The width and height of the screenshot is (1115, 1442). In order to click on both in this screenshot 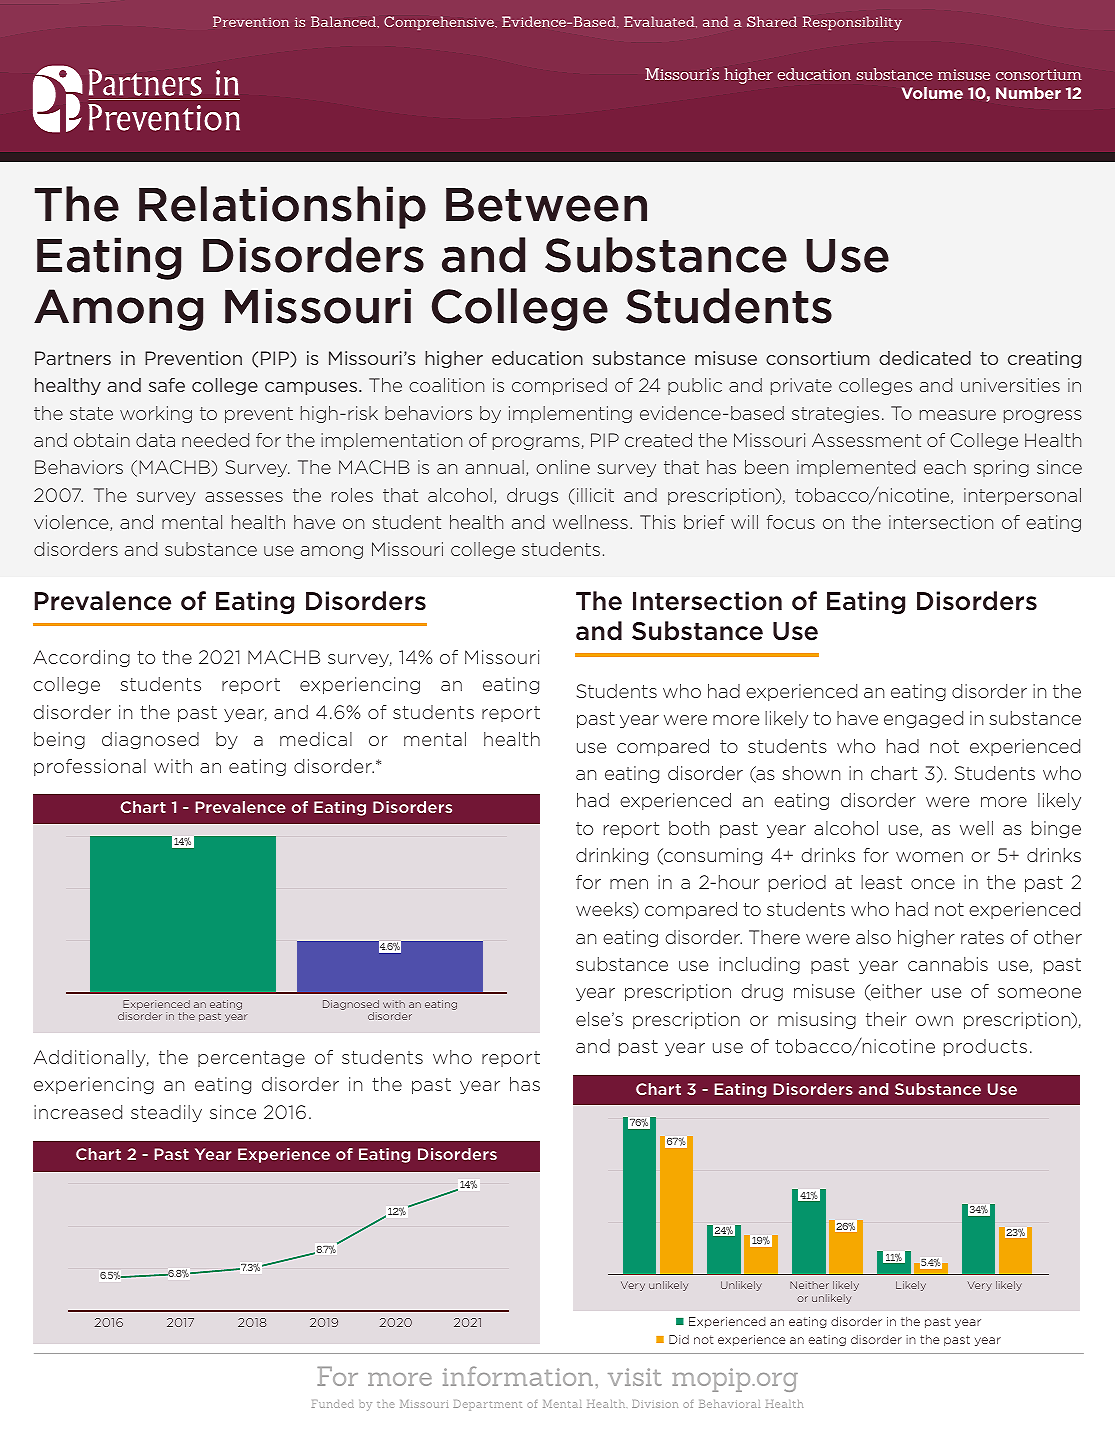, I will do `click(689, 828)`.
